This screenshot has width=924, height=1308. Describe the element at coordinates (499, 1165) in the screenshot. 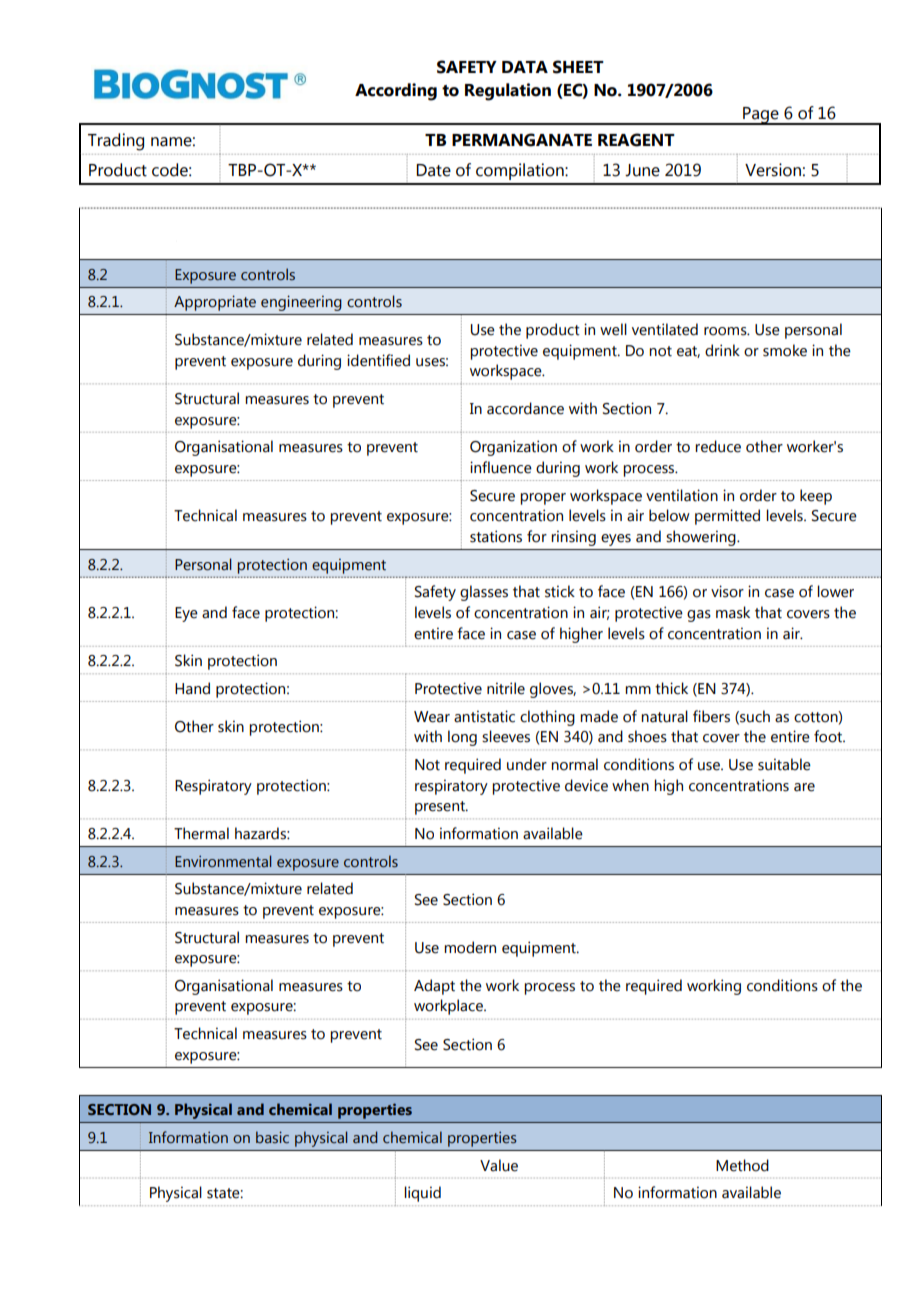

I see `Value` at that location.
